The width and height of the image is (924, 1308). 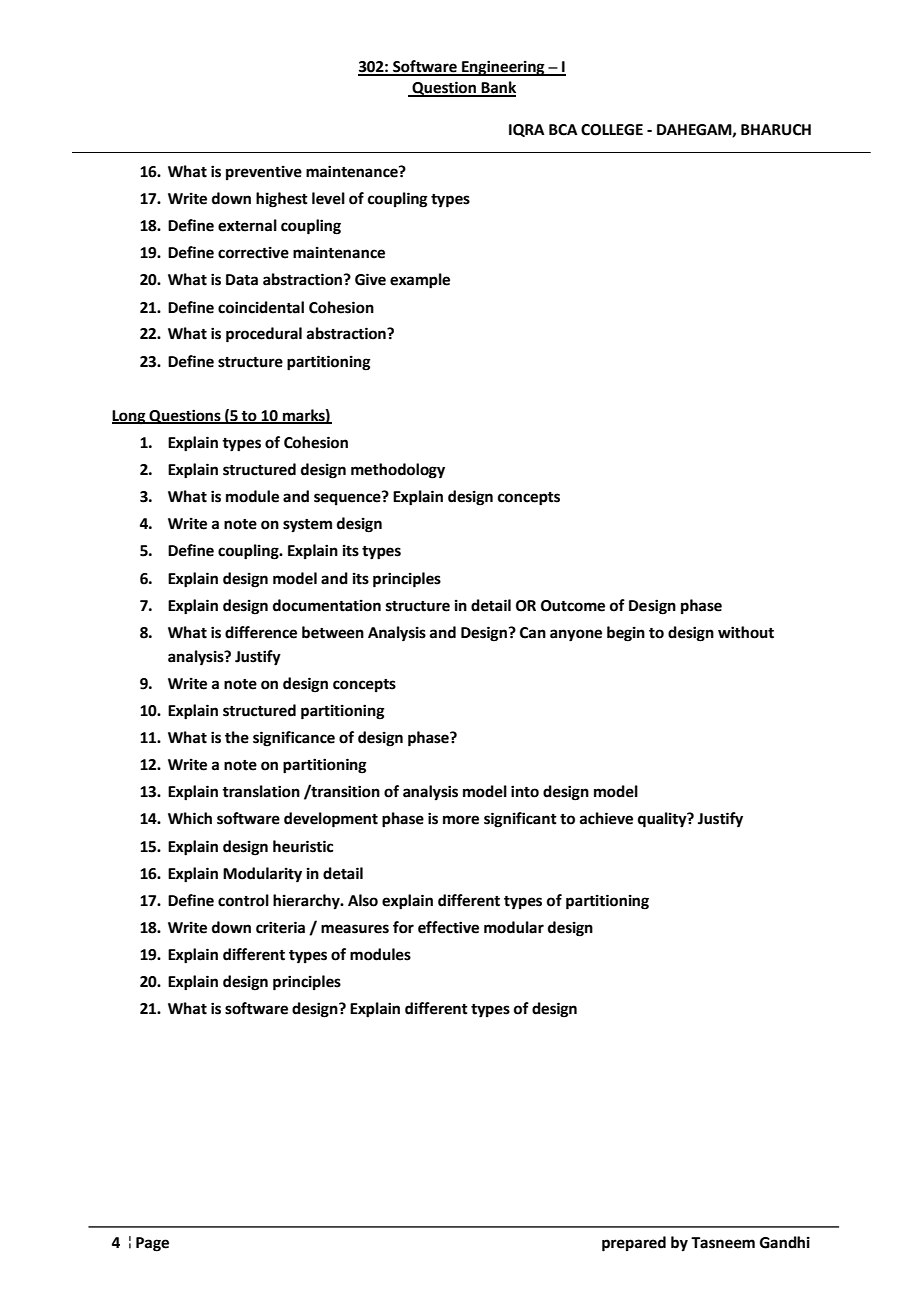 What do you see at coordinates (448, 927) in the image?
I see `effective` at bounding box center [448, 927].
